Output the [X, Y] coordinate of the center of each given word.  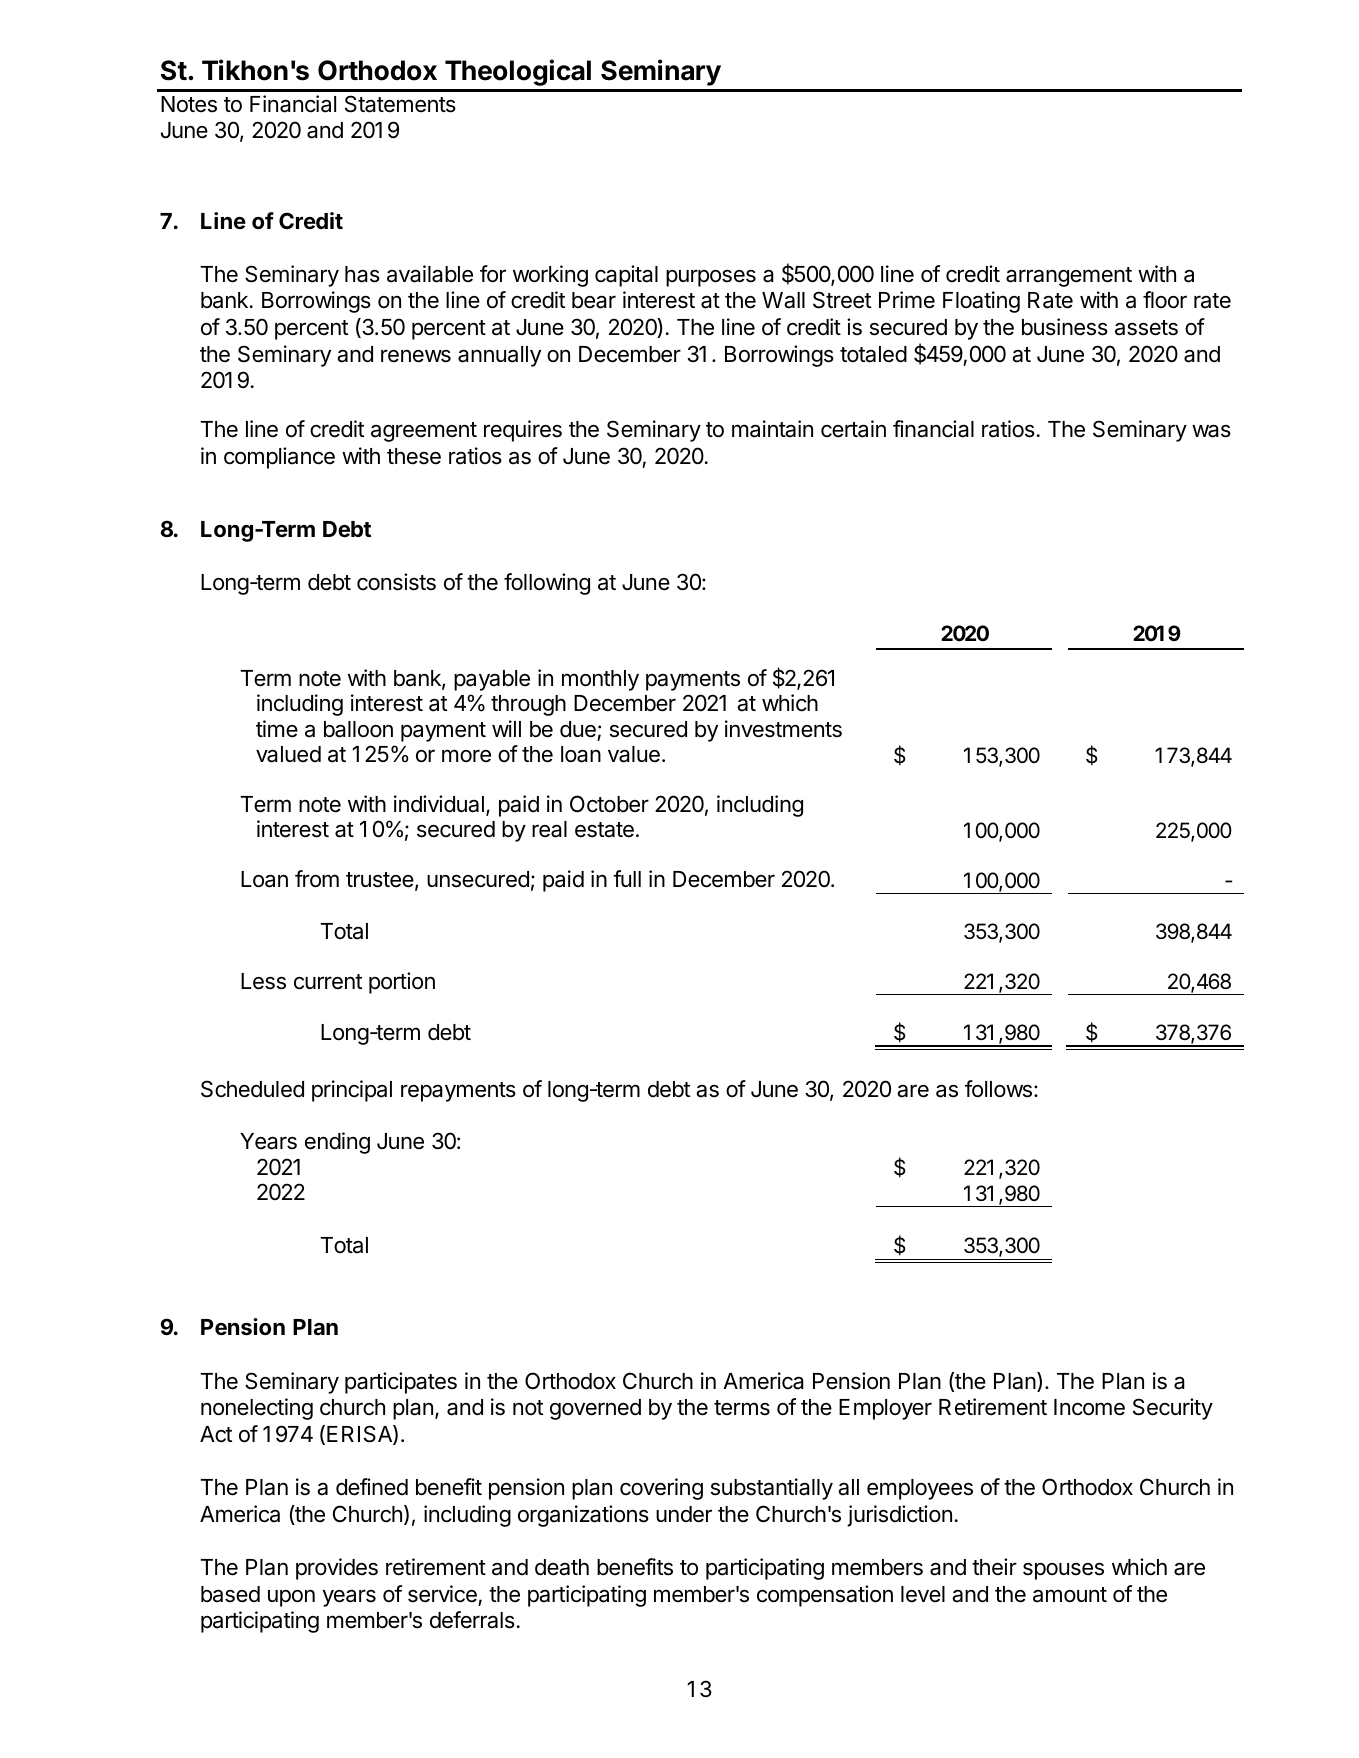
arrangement [1069, 277]
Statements [400, 104]
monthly [600, 680]
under [684, 1514]
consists [396, 582]
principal [352, 1091]
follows [998, 1089]
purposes [711, 278]
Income [1089, 1407]
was [1211, 431]
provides [337, 1569]
